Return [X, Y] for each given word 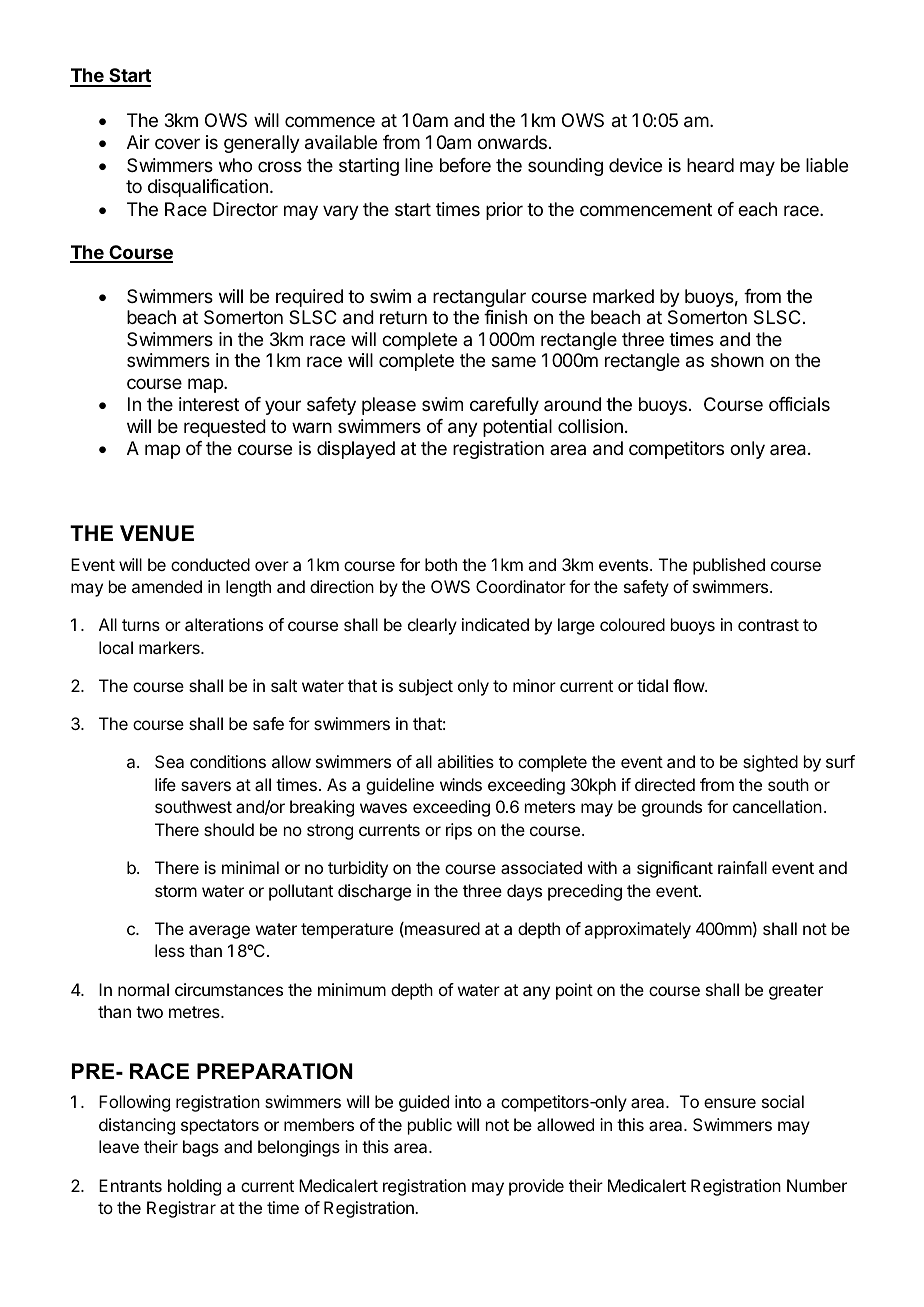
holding [194, 1187]
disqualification [208, 188]
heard [710, 165]
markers [170, 647]
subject [426, 687]
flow [689, 685]
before [465, 165]
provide [536, 1187]
